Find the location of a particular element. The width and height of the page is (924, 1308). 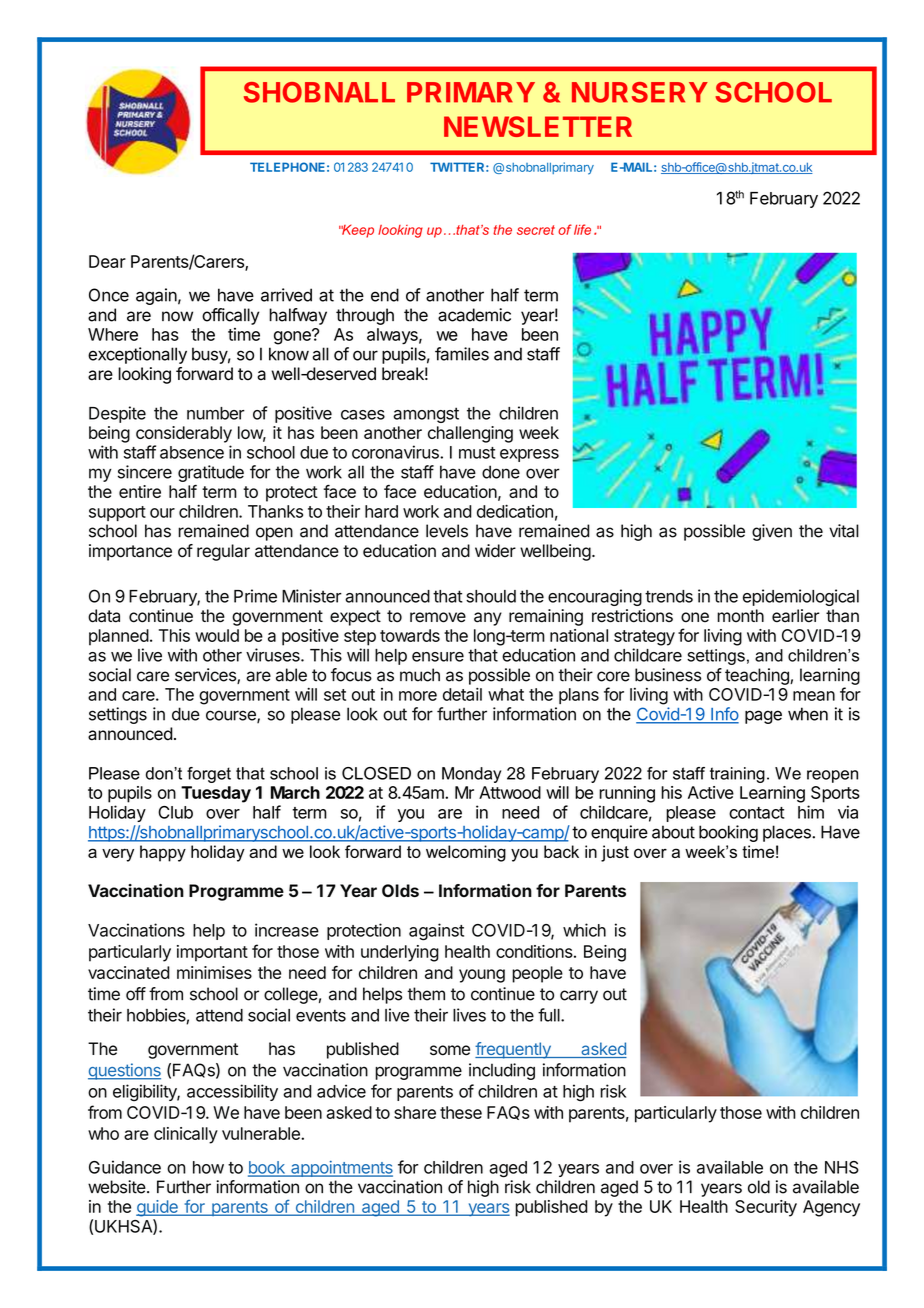

NURSERY is located at coordinates (640, 92).
